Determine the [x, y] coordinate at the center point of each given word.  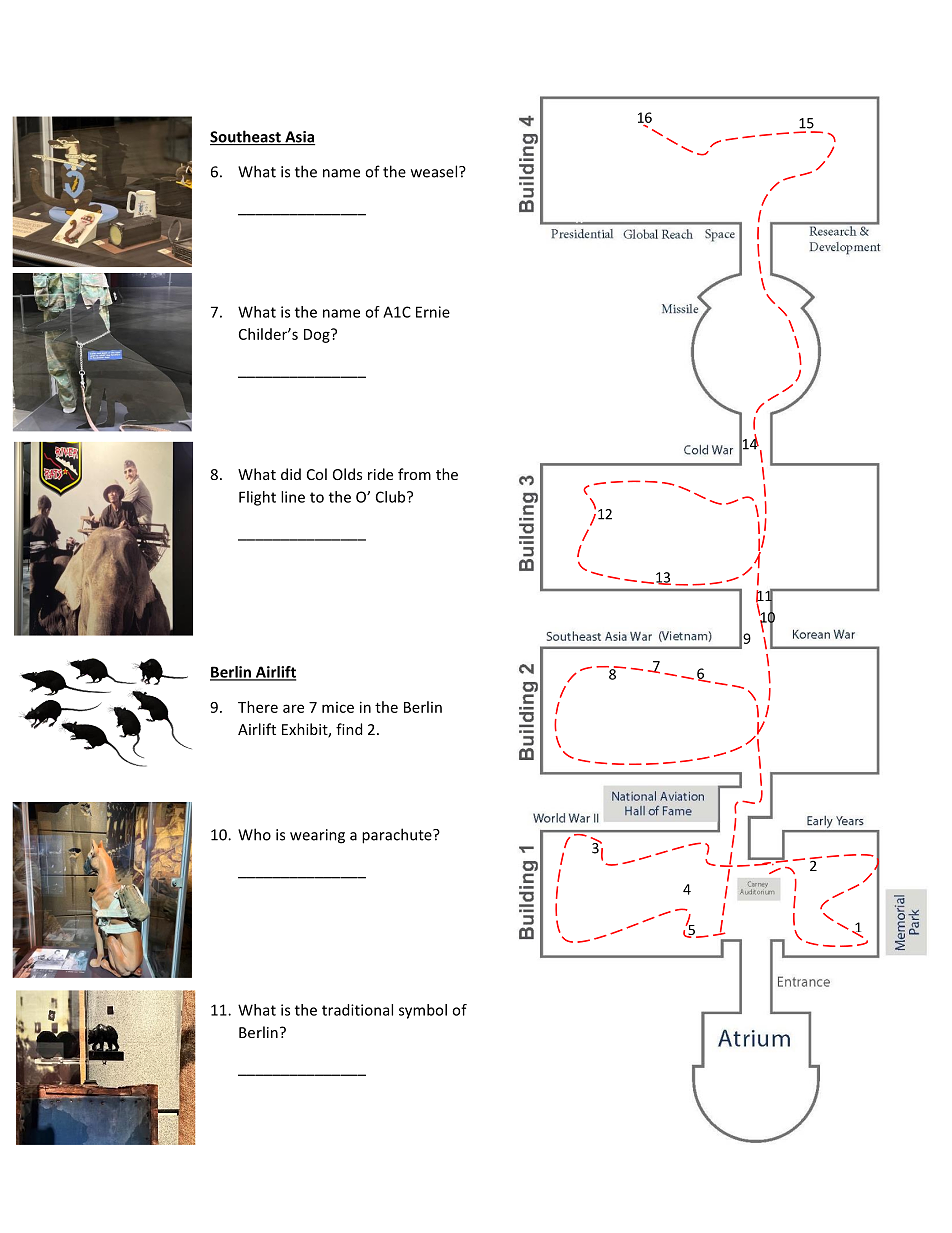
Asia [299, 138]
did [291, 474]
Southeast [246, 137]
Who [254, 834]
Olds [347, 474]
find [349, 729]
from [414, 474]
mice [338, 707]
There [258, 707]
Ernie [433, 312]
